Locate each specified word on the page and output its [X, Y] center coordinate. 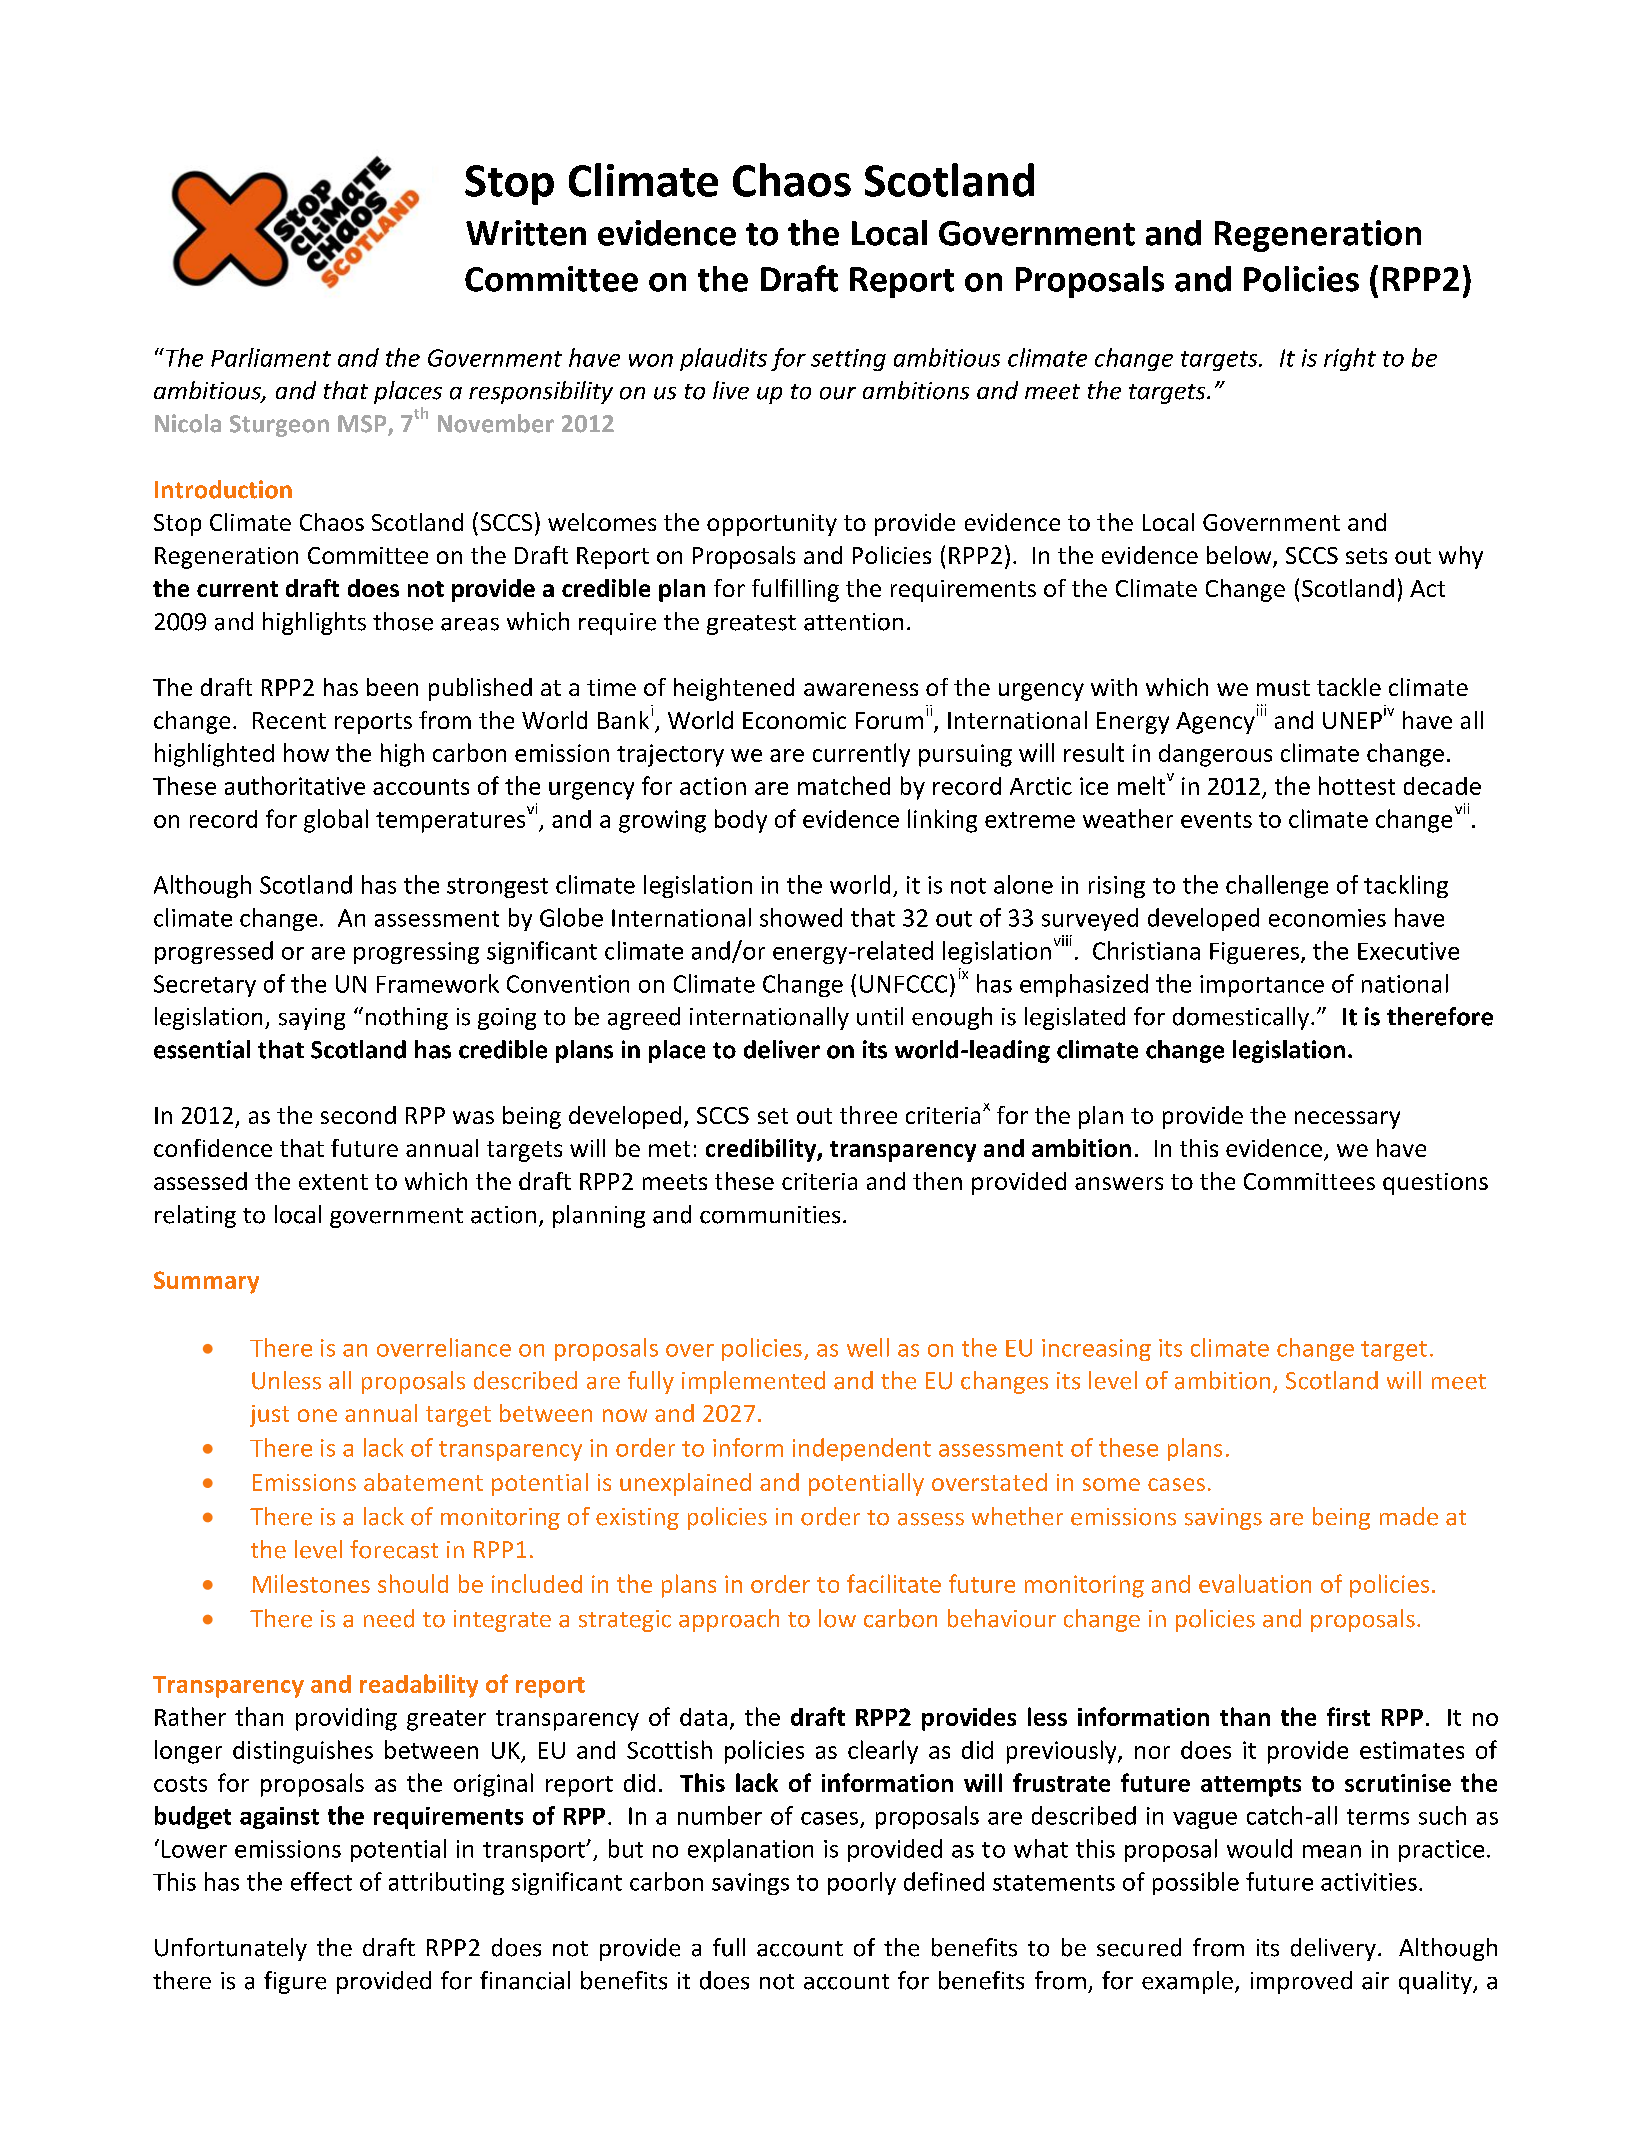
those [403, 621]
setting [848, 360]
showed [801, 917]
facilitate [894, 1583]
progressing [416, 953]
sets [1366, 556]
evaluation [1255, 1583]
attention [853, 622]
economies [1327, 918]
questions [1435, 1184]
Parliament [271, 357]
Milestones [311, 1583]
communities [770, 1215]
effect [321, 1881]
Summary [206, 1282]
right [1350, 359]
